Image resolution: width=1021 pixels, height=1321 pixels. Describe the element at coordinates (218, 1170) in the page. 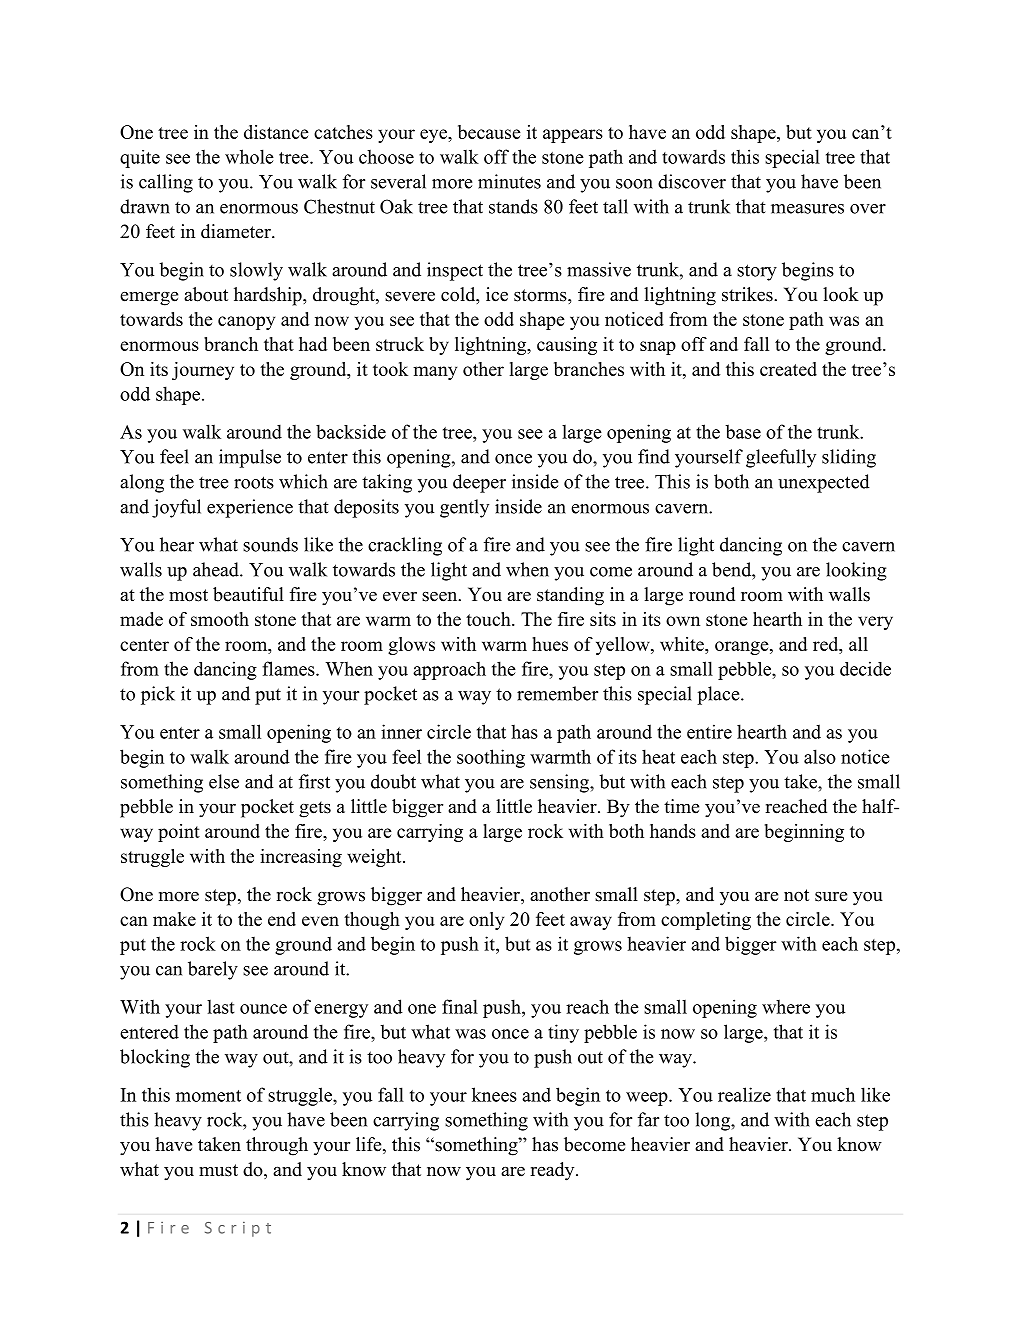

I see `must` at that location.
